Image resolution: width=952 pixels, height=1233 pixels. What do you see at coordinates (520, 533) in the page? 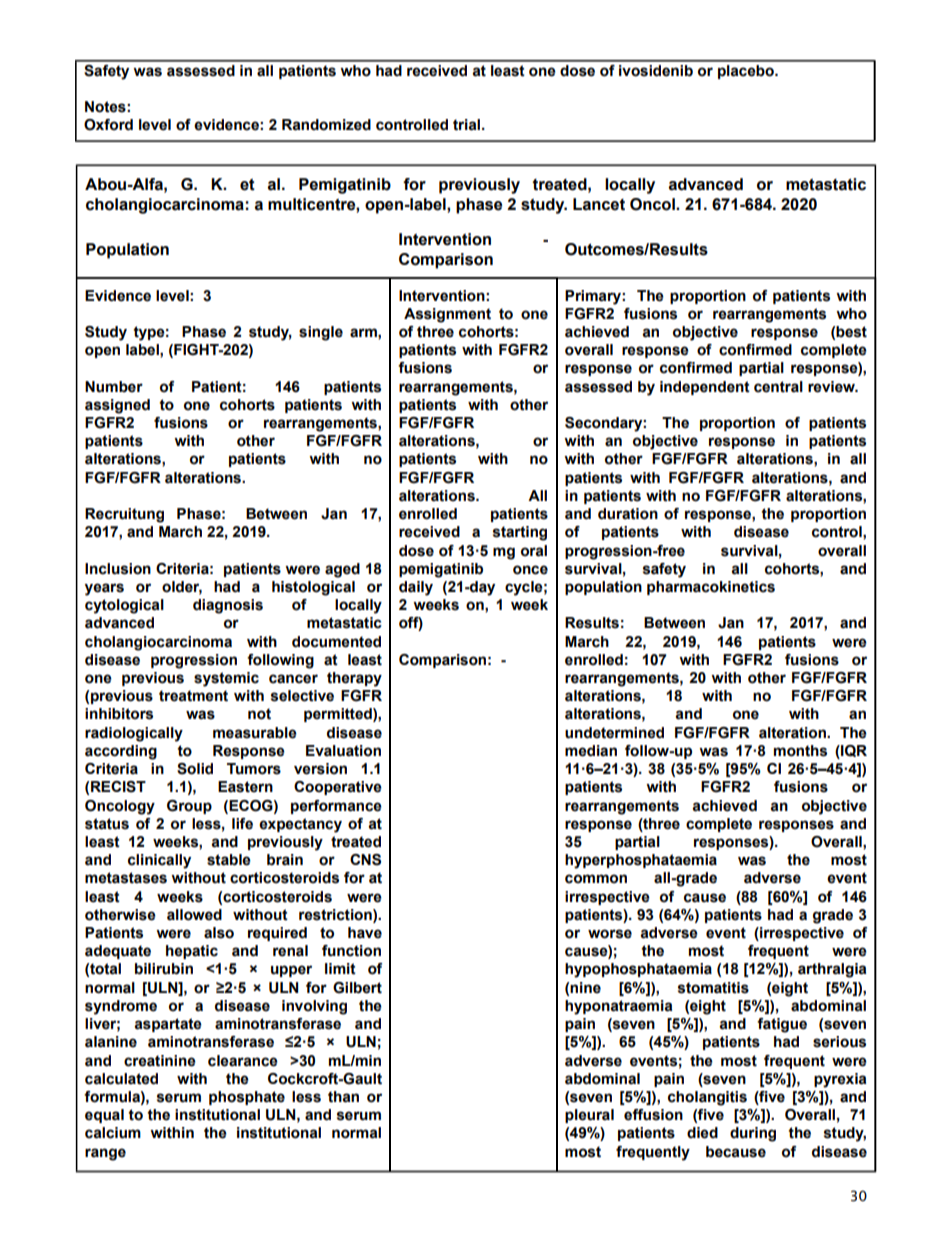
I see `starting` at bounding box center [520, 533].
